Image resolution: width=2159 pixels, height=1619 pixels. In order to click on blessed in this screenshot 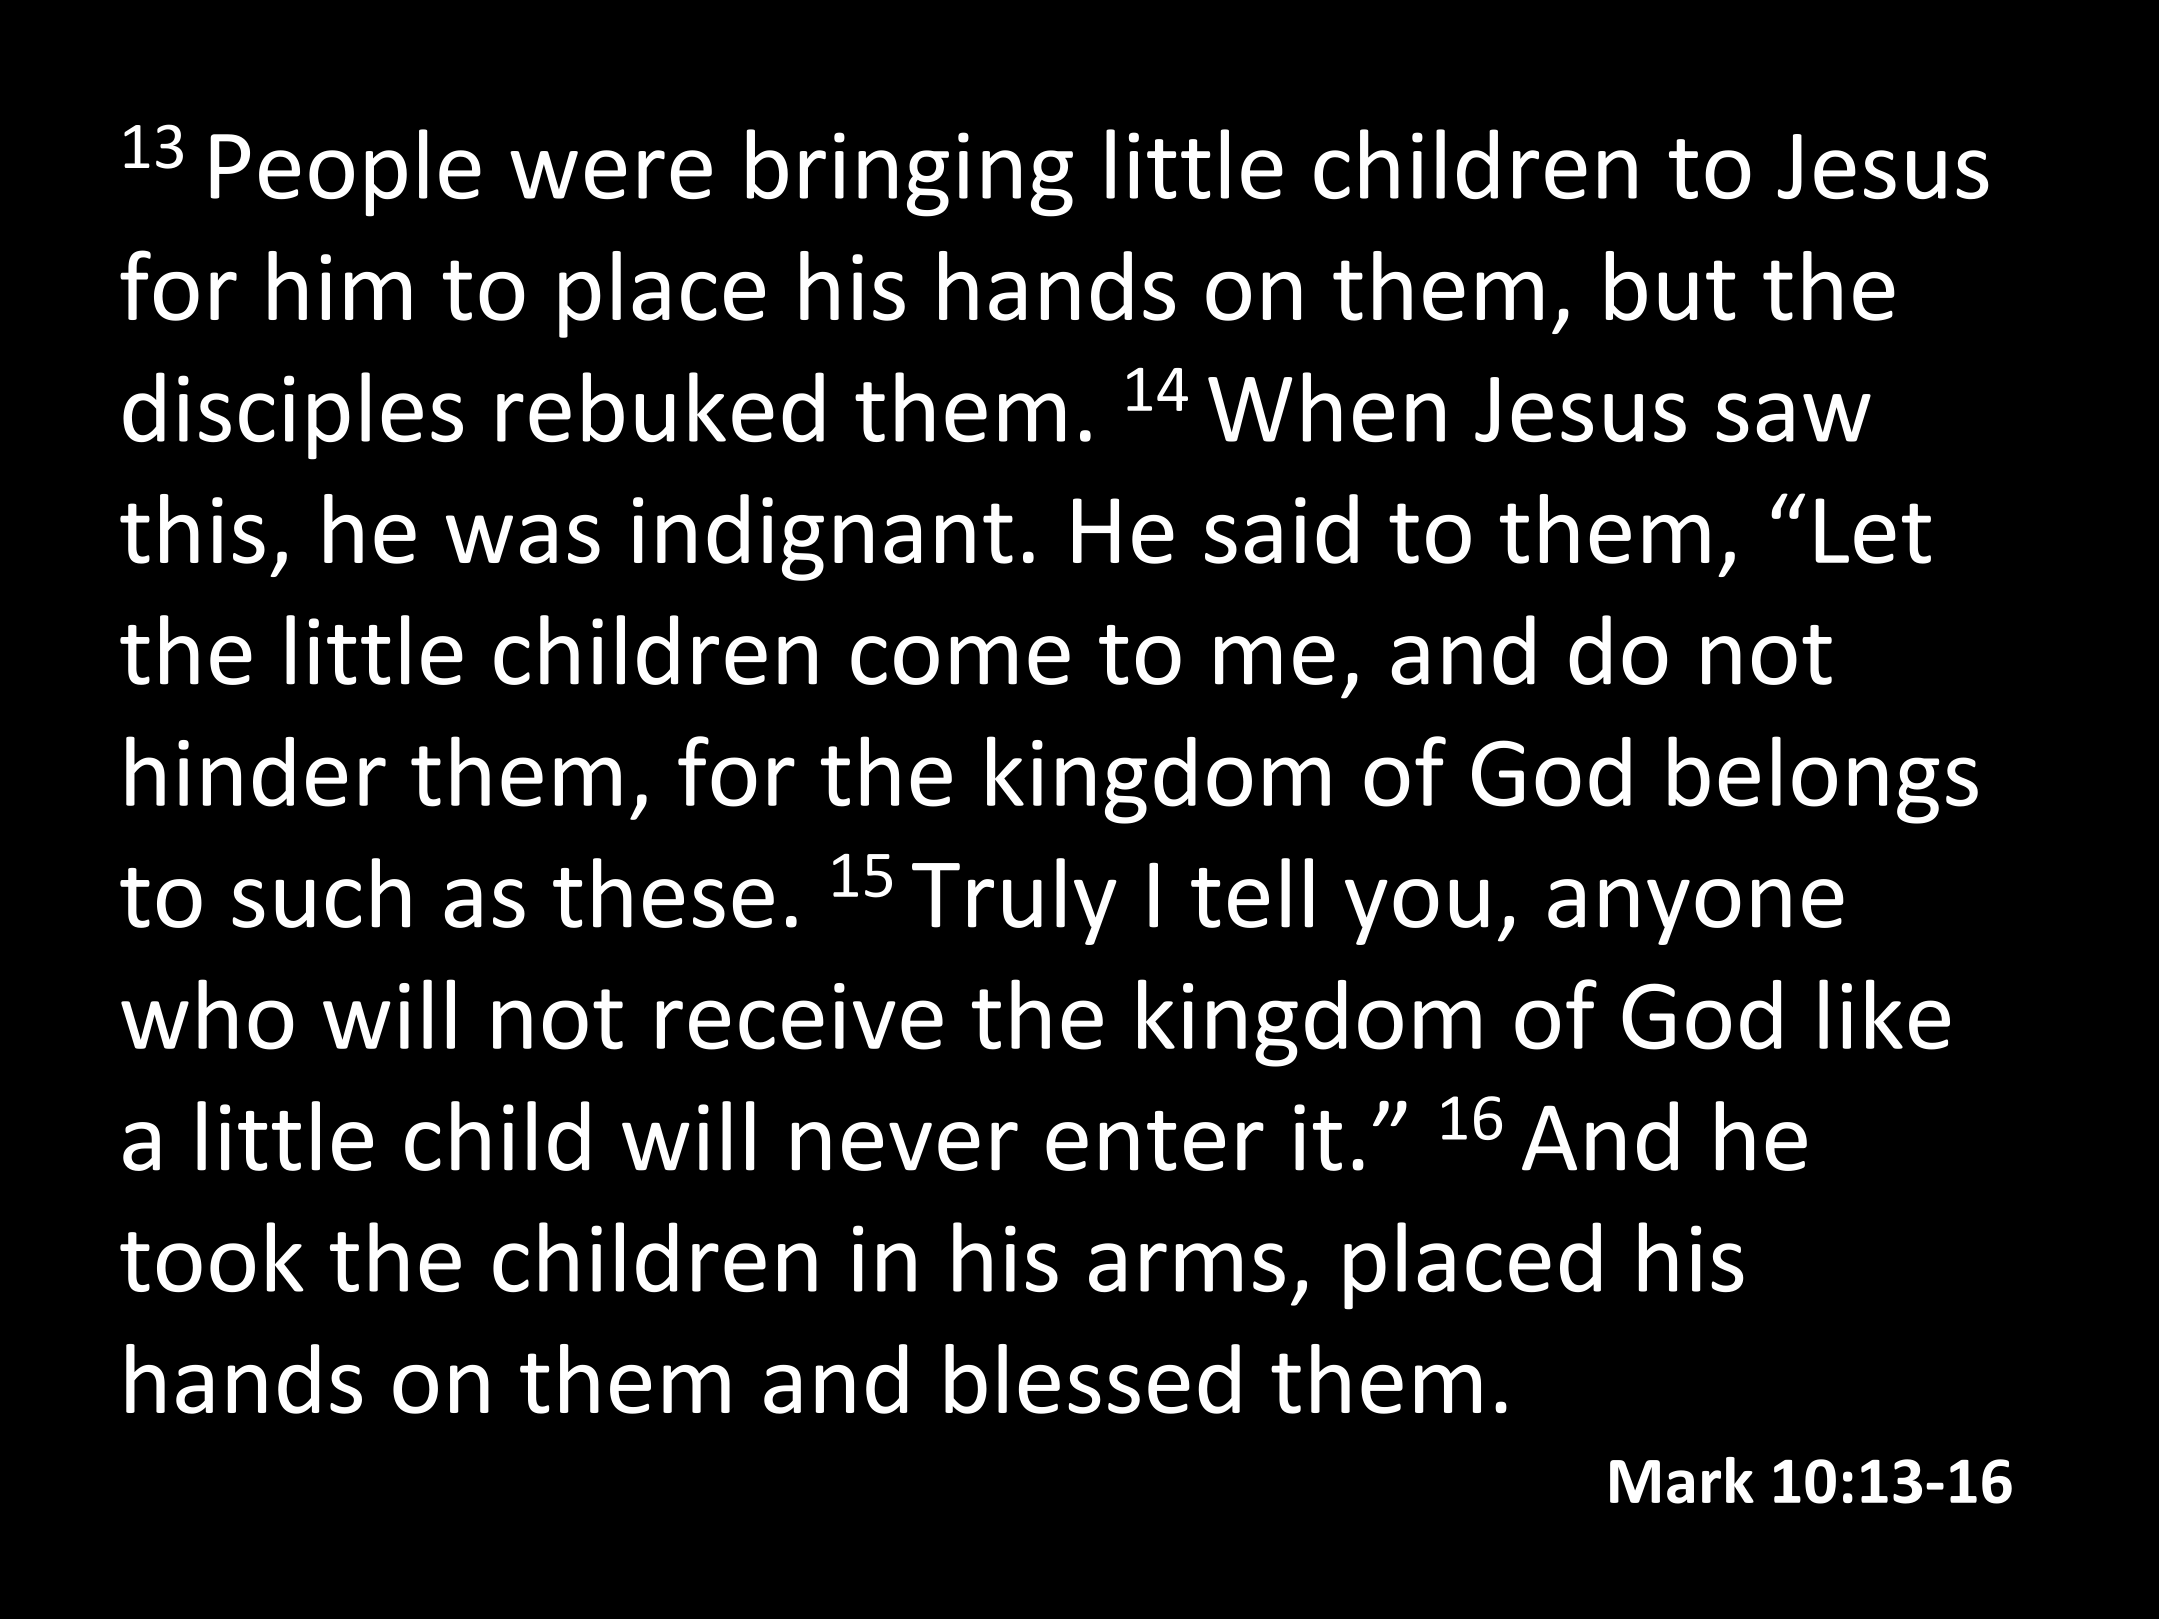, I will do `click(1092, 1379)`.
